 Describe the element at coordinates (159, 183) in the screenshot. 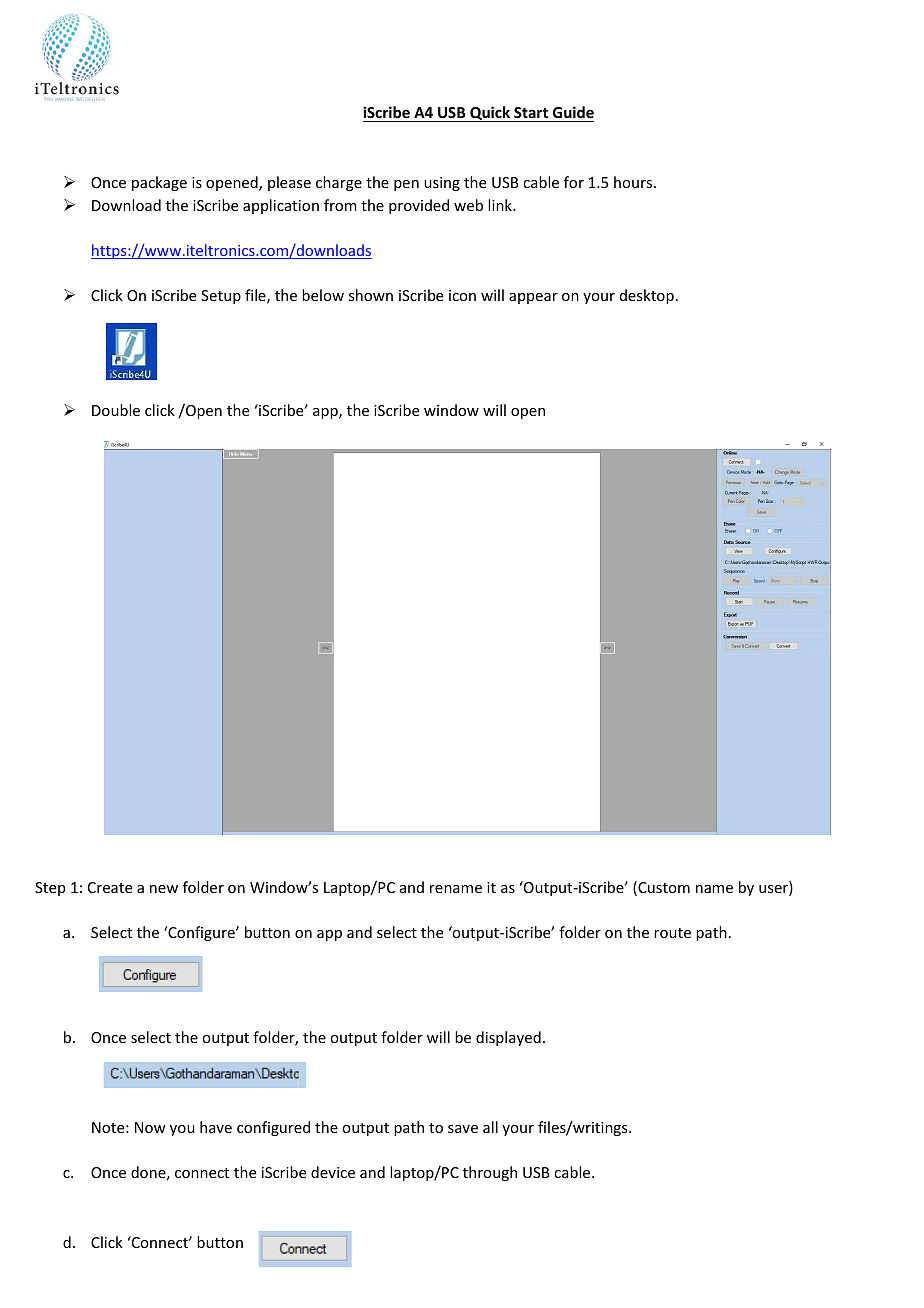

I see `package` at that location.
